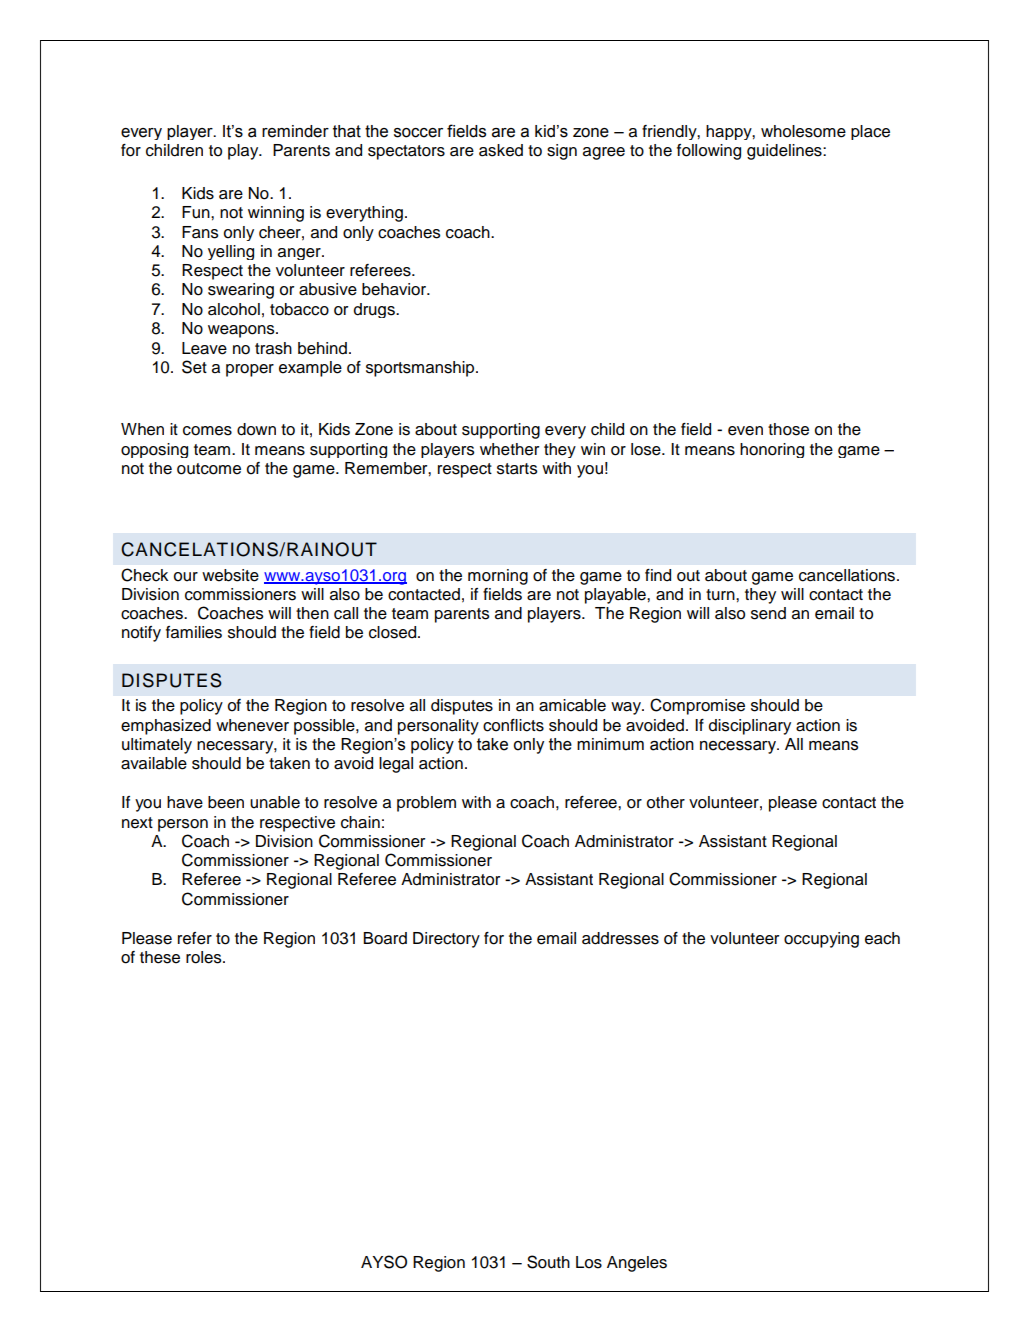 This screenshot has height=1332, width=1029. Describe the element at coordinates (166, 727) in the screenshot. I see `emphasized` at that location.
